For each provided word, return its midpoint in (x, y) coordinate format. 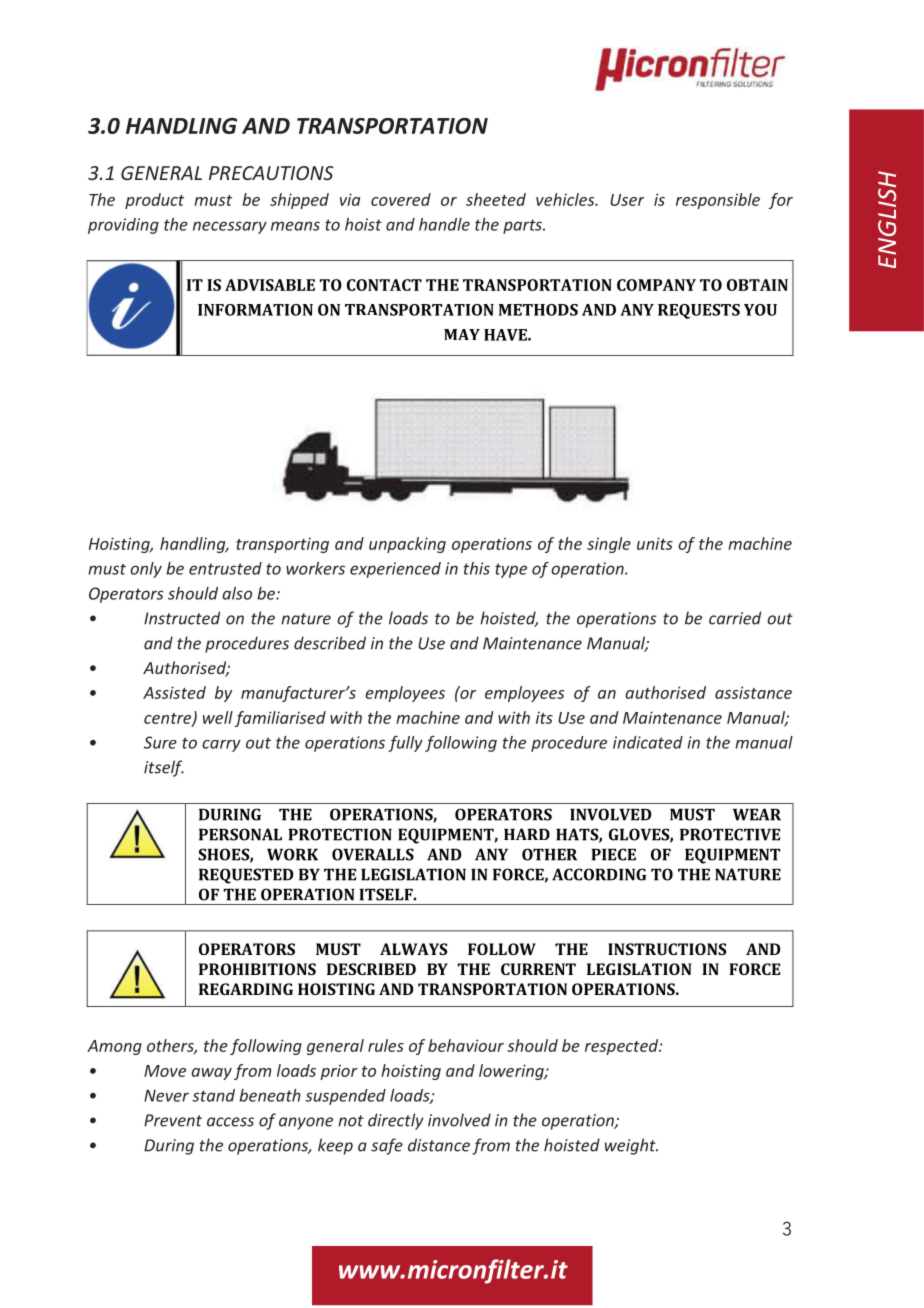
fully (405, 744)
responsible (718, 201)
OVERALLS (373, 854)
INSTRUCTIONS (667, 949)
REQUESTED (246, 876)
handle (444, 224)
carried (735, 618)
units (655, 543)
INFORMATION (255, 310)
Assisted (174, 692)
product (154, 201)
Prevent (173, 1120)
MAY (462, 334)
